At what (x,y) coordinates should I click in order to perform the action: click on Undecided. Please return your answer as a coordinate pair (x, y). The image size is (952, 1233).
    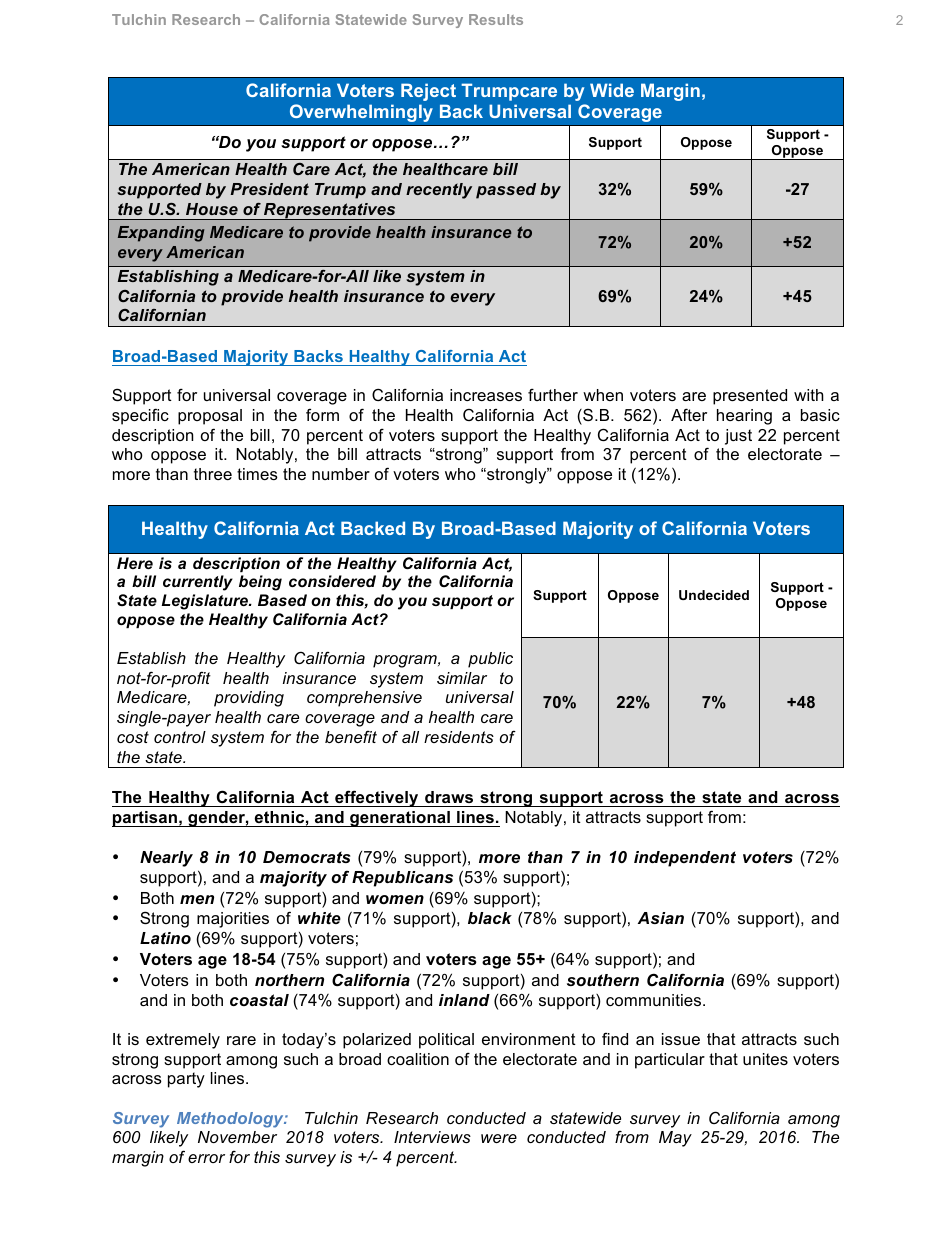
    Looking at the image, I should click on (714, 595).
